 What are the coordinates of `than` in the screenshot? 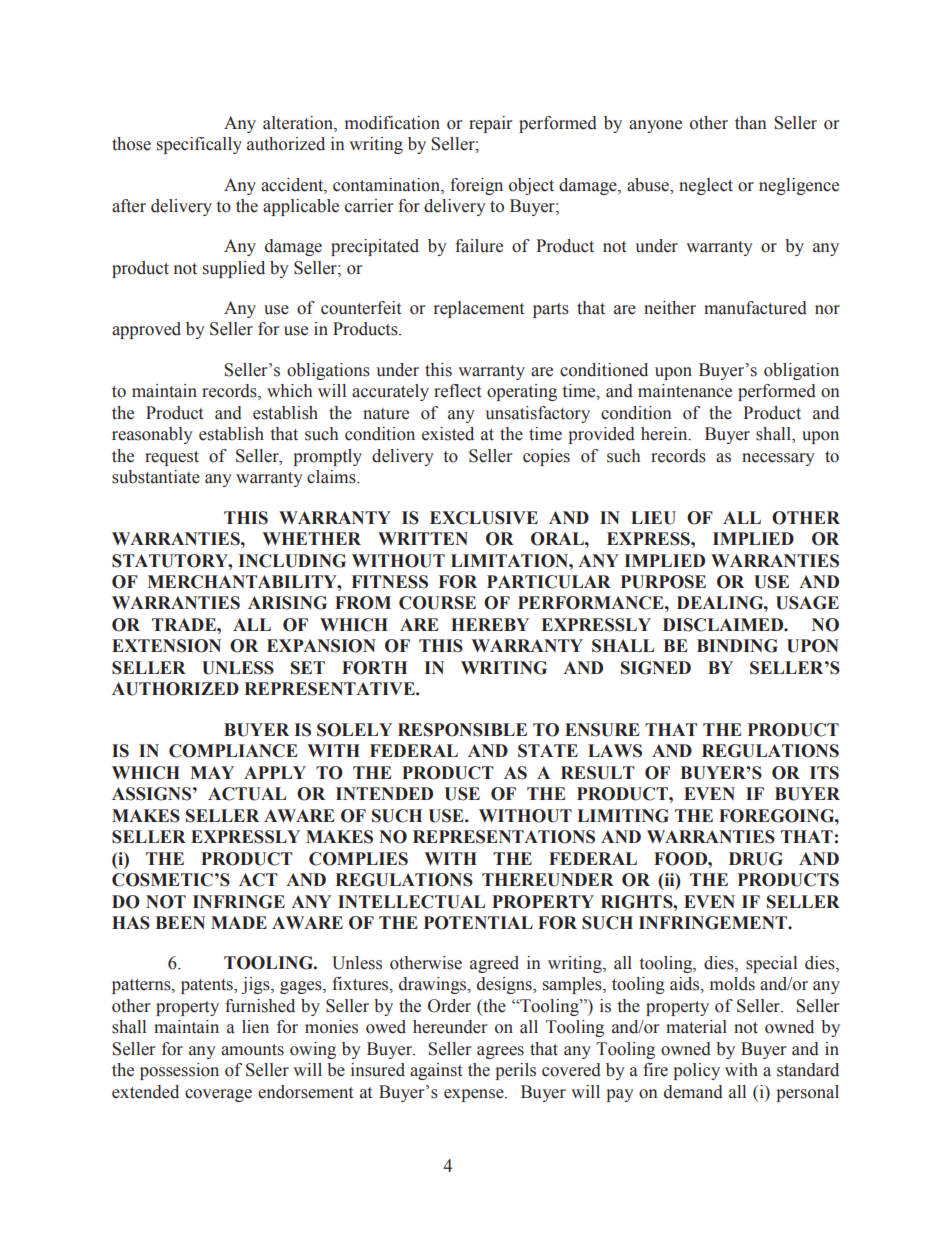 It's located at (751, 123).
